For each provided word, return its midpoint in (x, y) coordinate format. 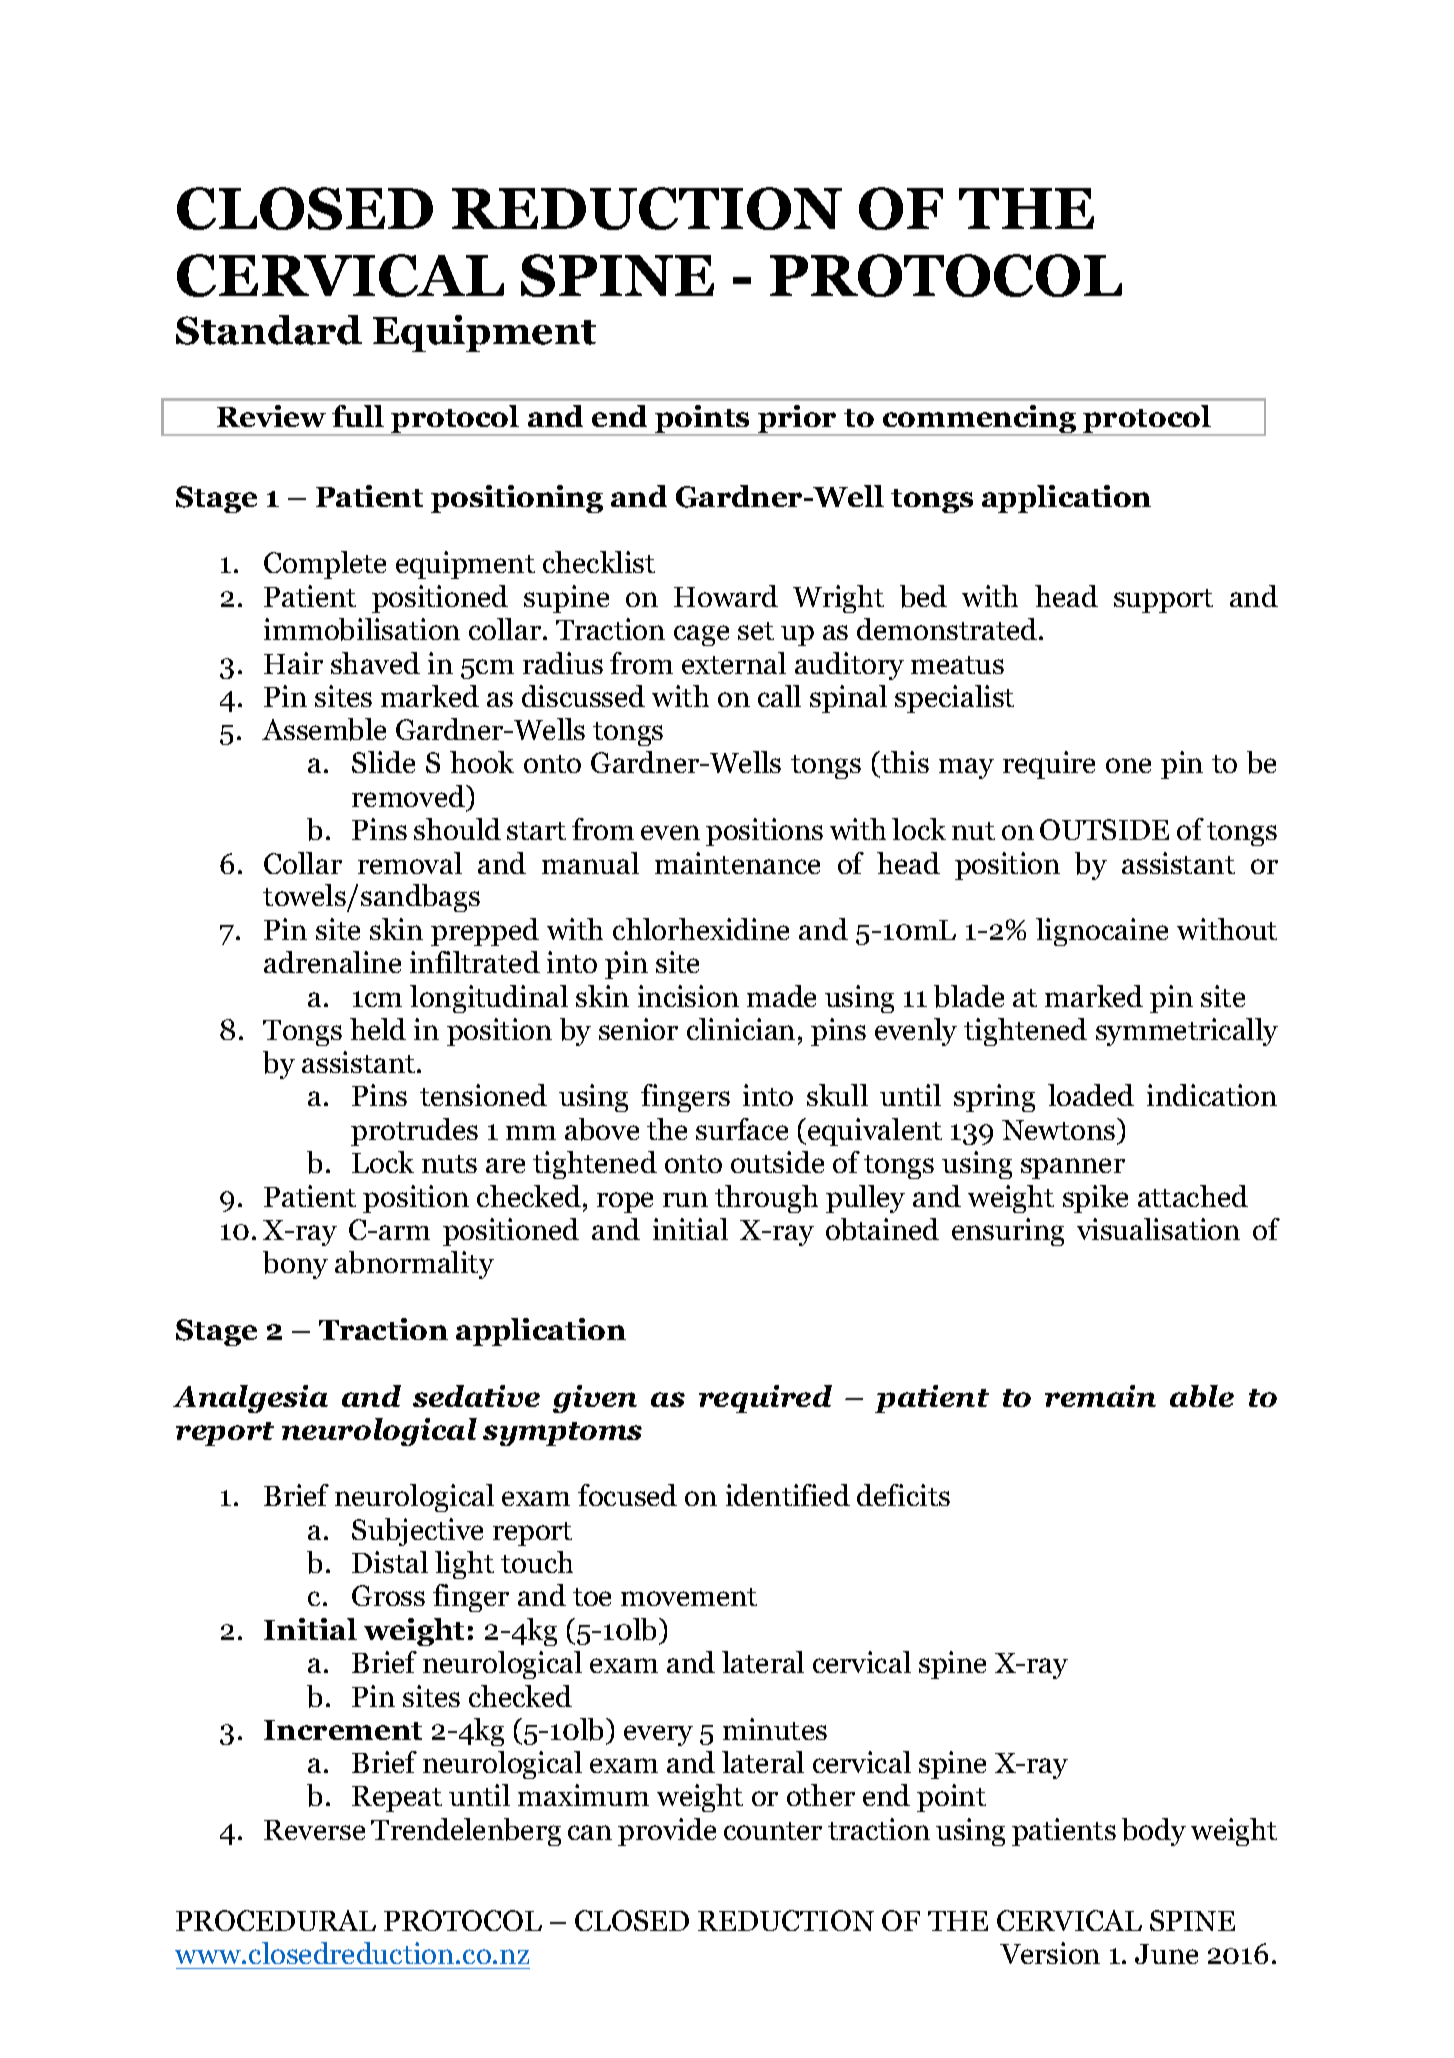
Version (1050, 1953)
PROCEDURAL (276, 1920)
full (358, 416)
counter (773, 1831)
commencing (980, 420)
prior (797, 420)
